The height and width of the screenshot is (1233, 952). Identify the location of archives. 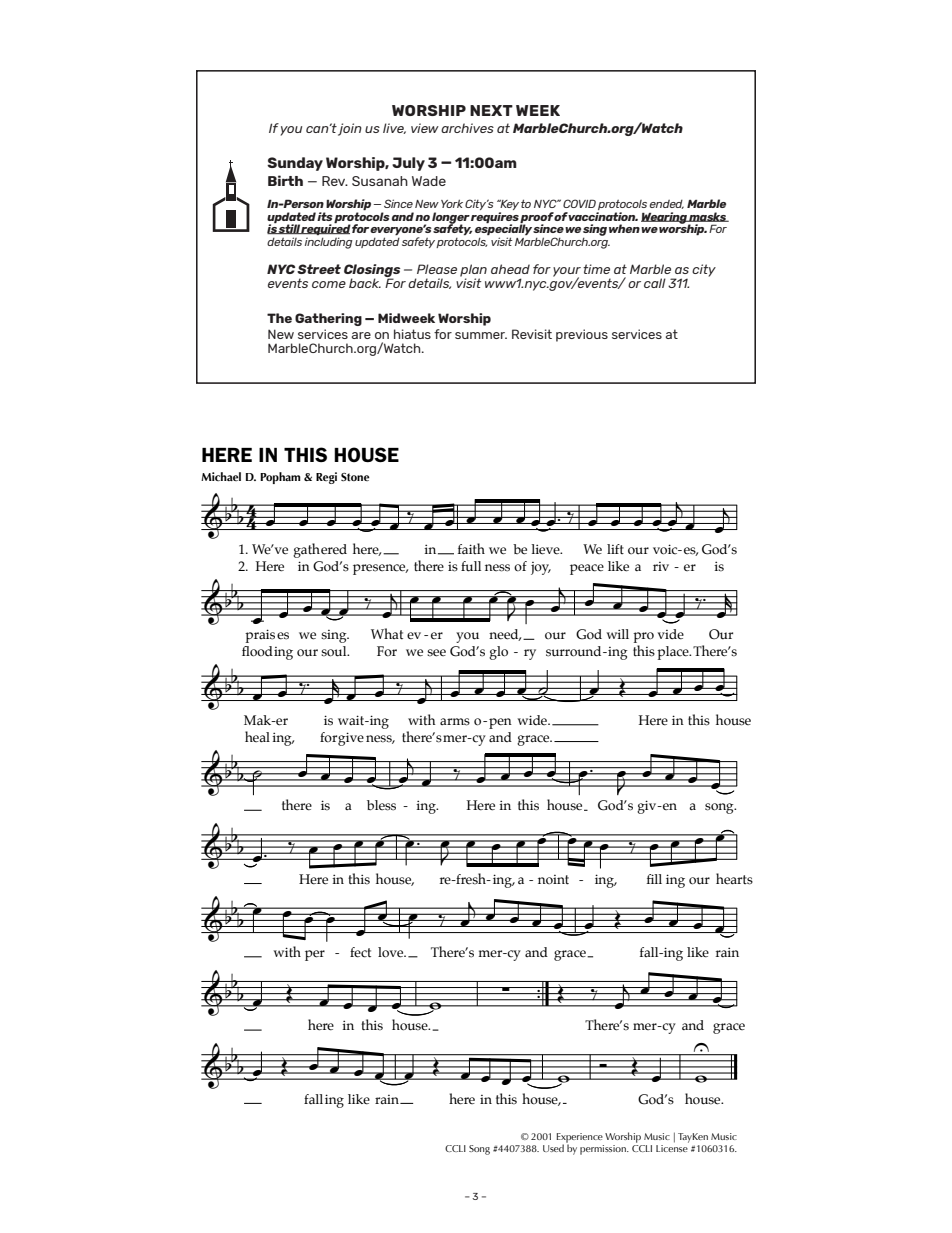
(467, 128).
